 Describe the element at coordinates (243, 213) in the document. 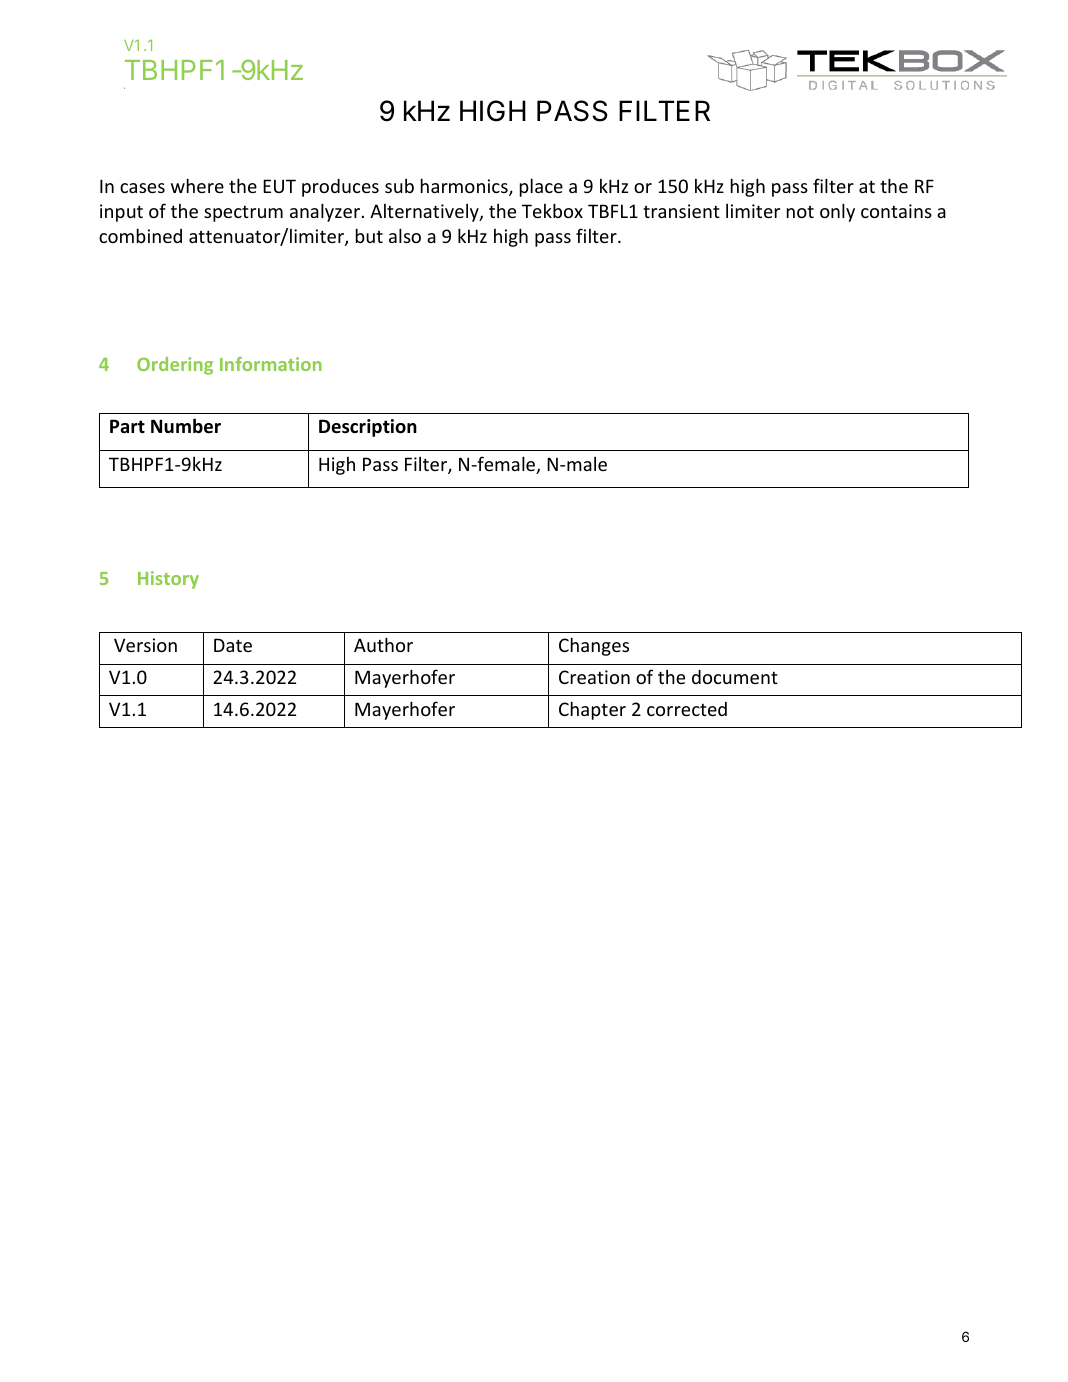

I see `spectrum` at that location.
